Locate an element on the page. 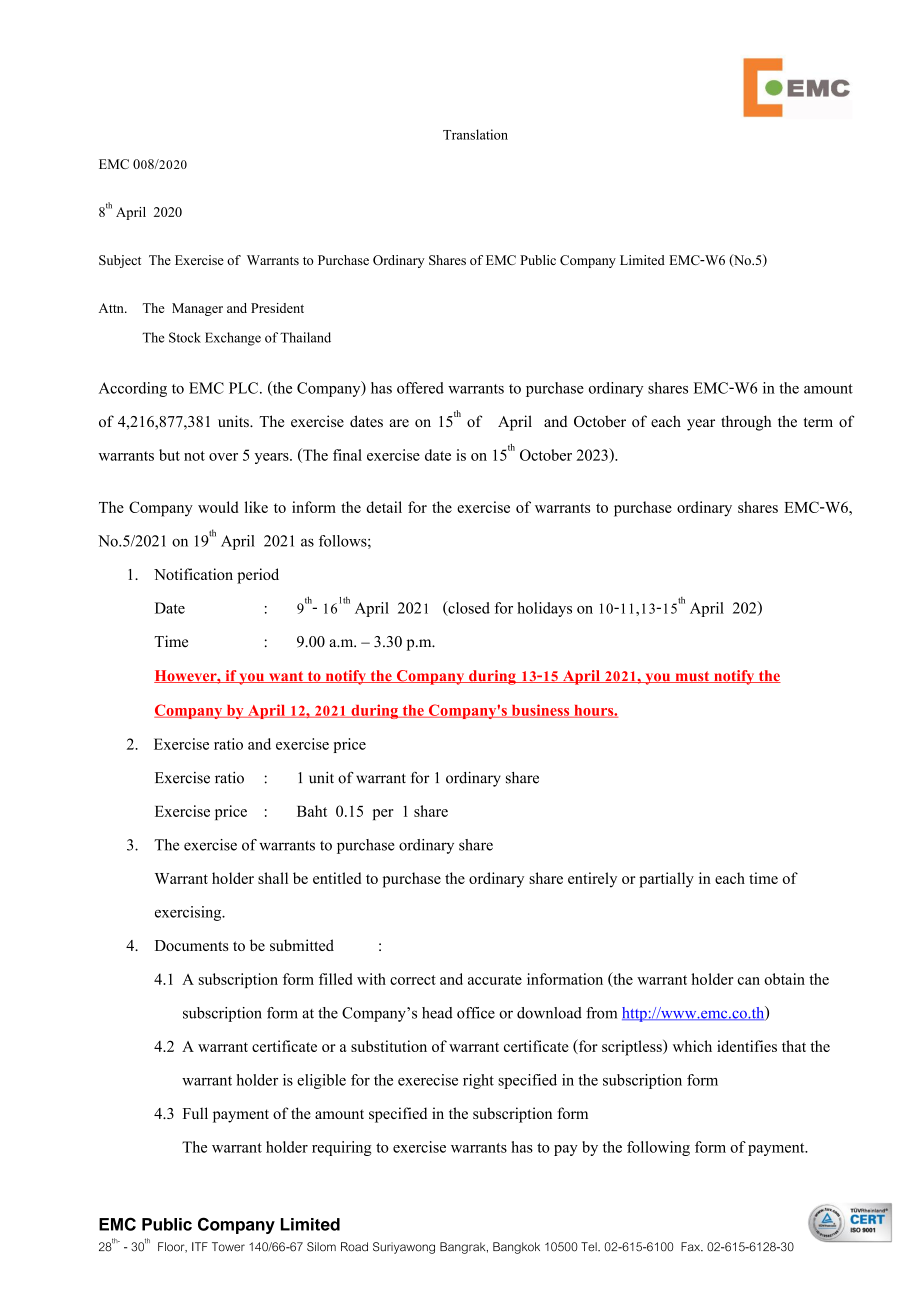 The width and height of the image is (924, 1308). business is located at coordinates (540, 711).
